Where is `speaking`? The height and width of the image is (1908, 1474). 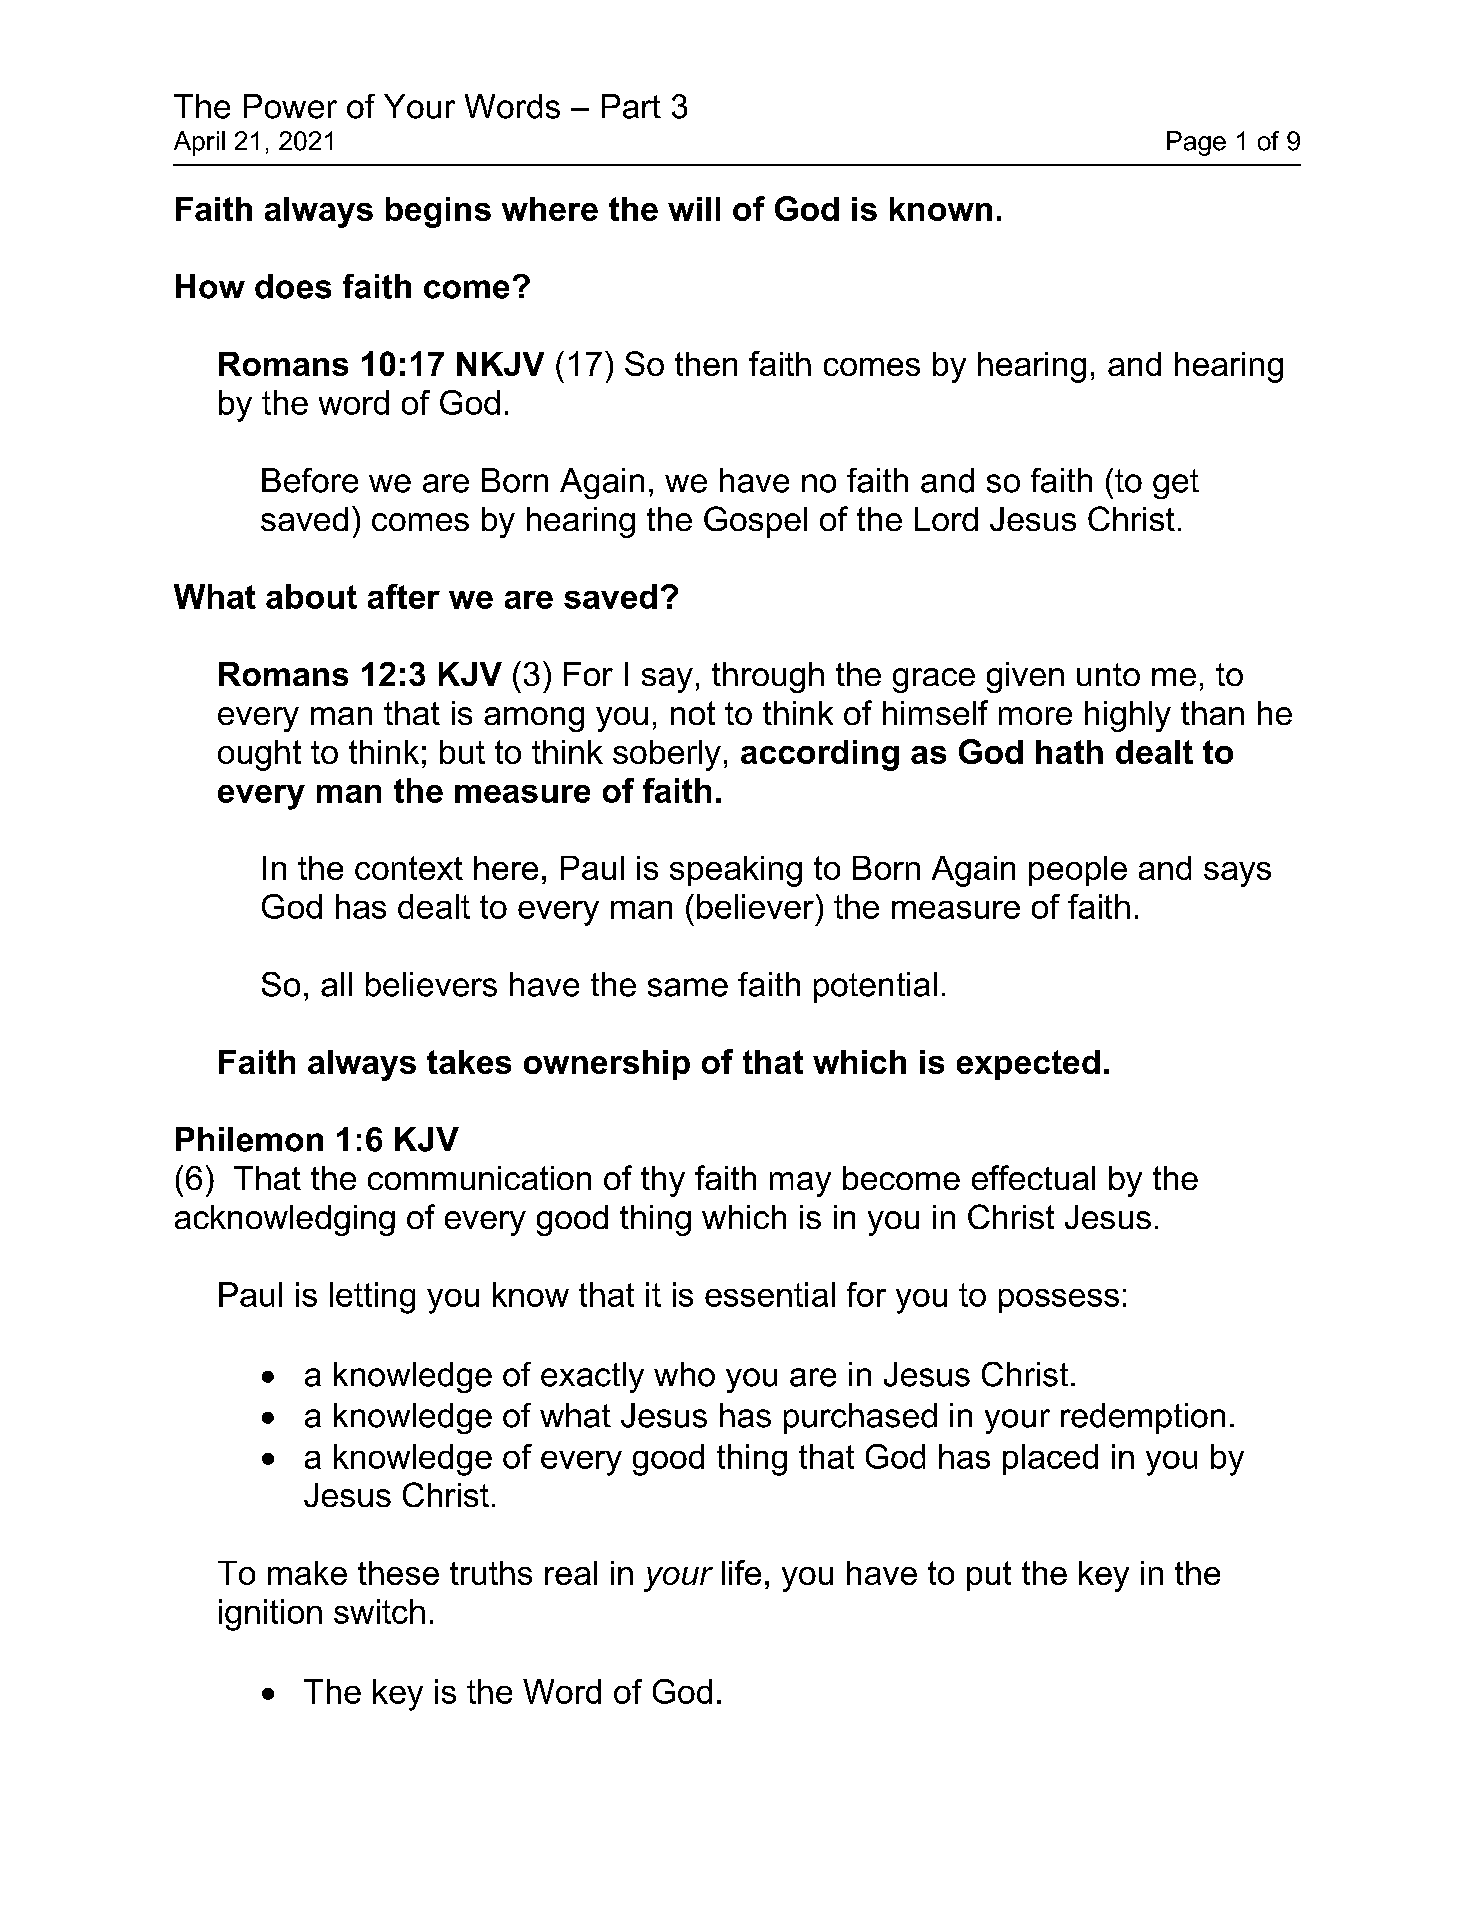 speaking is located at coordinates (736, 871).
